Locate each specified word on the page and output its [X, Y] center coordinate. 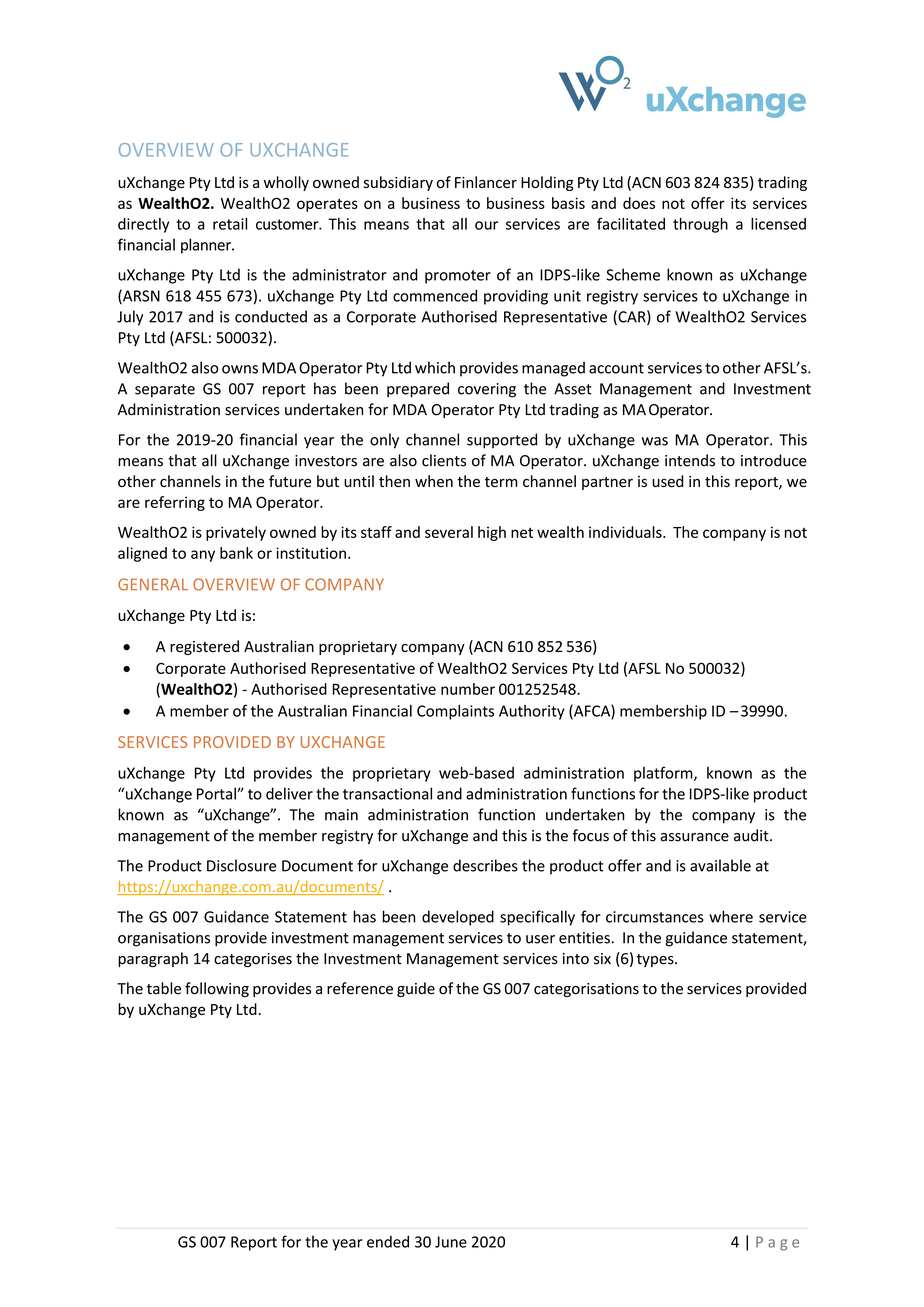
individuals [626, 532]
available [720, 865]
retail [230, 224]
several [449, 532]
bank [236, 553]
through [700, 225]
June [451, 1242]
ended [388, 1241]
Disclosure [241, 865]
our [486, 225]
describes [485, 865]
